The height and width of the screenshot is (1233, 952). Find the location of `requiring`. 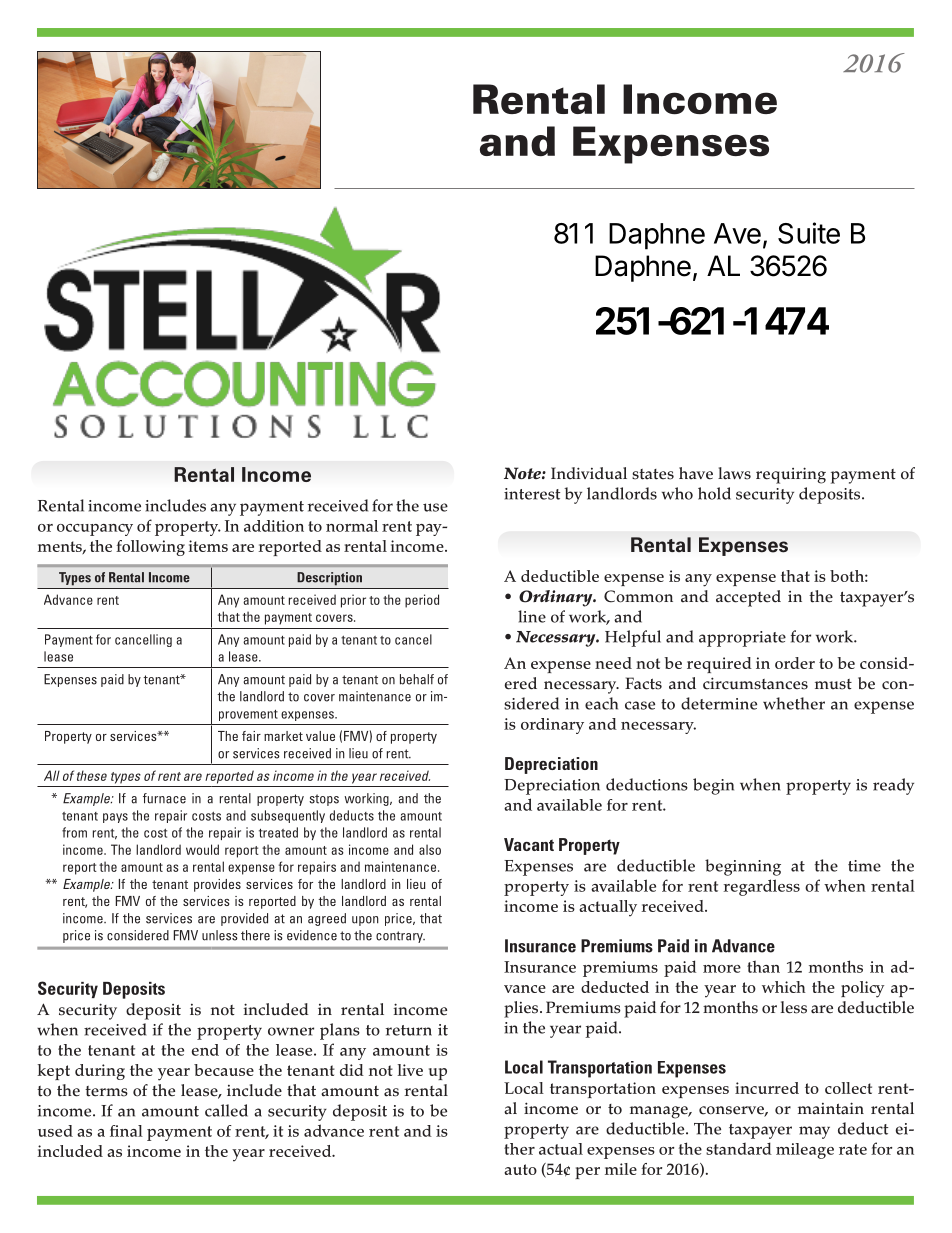

requiring is located at coordinates (791, 475).
